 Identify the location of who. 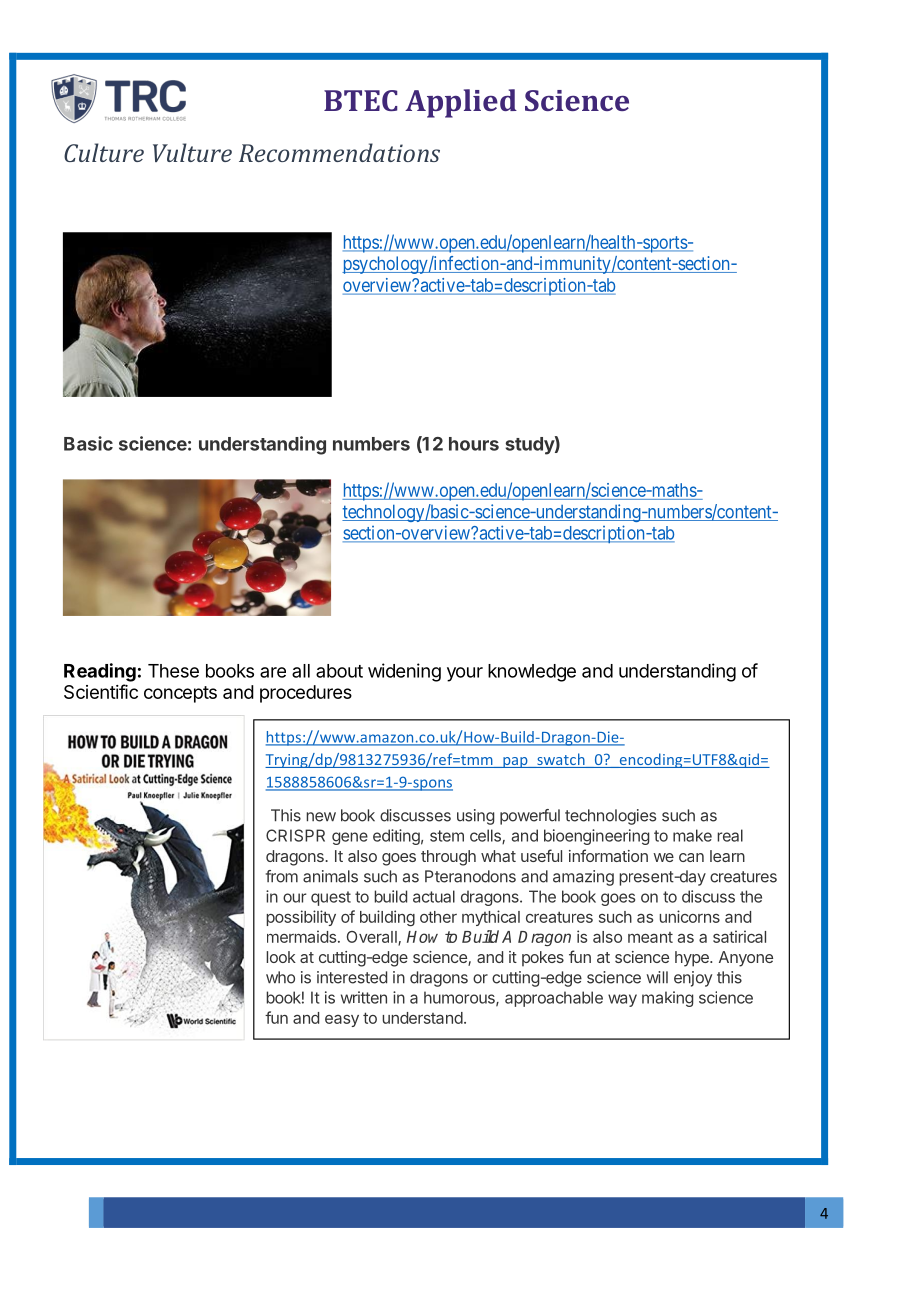
(280, 977).
